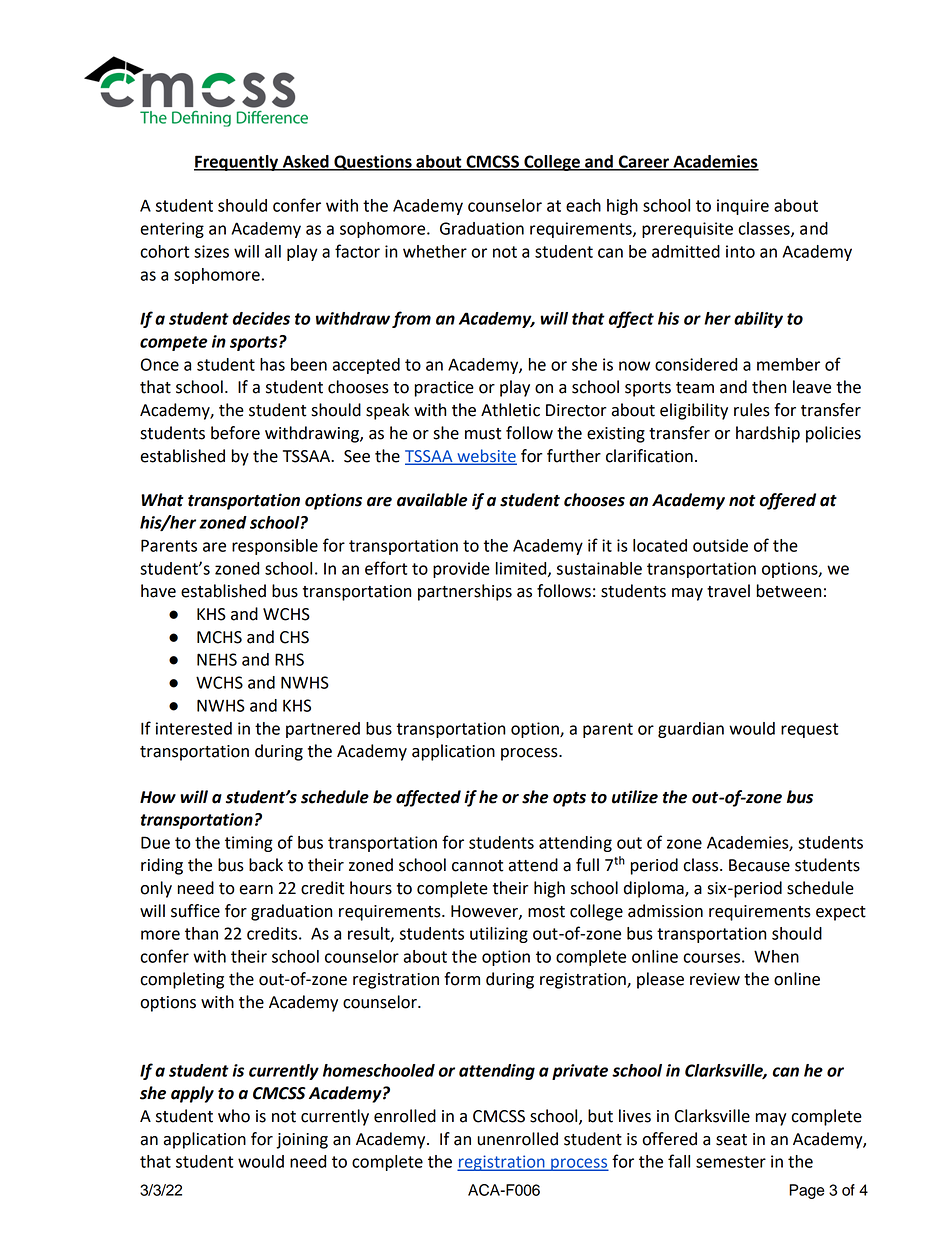  I want to click on but, so click(600, 1116).
